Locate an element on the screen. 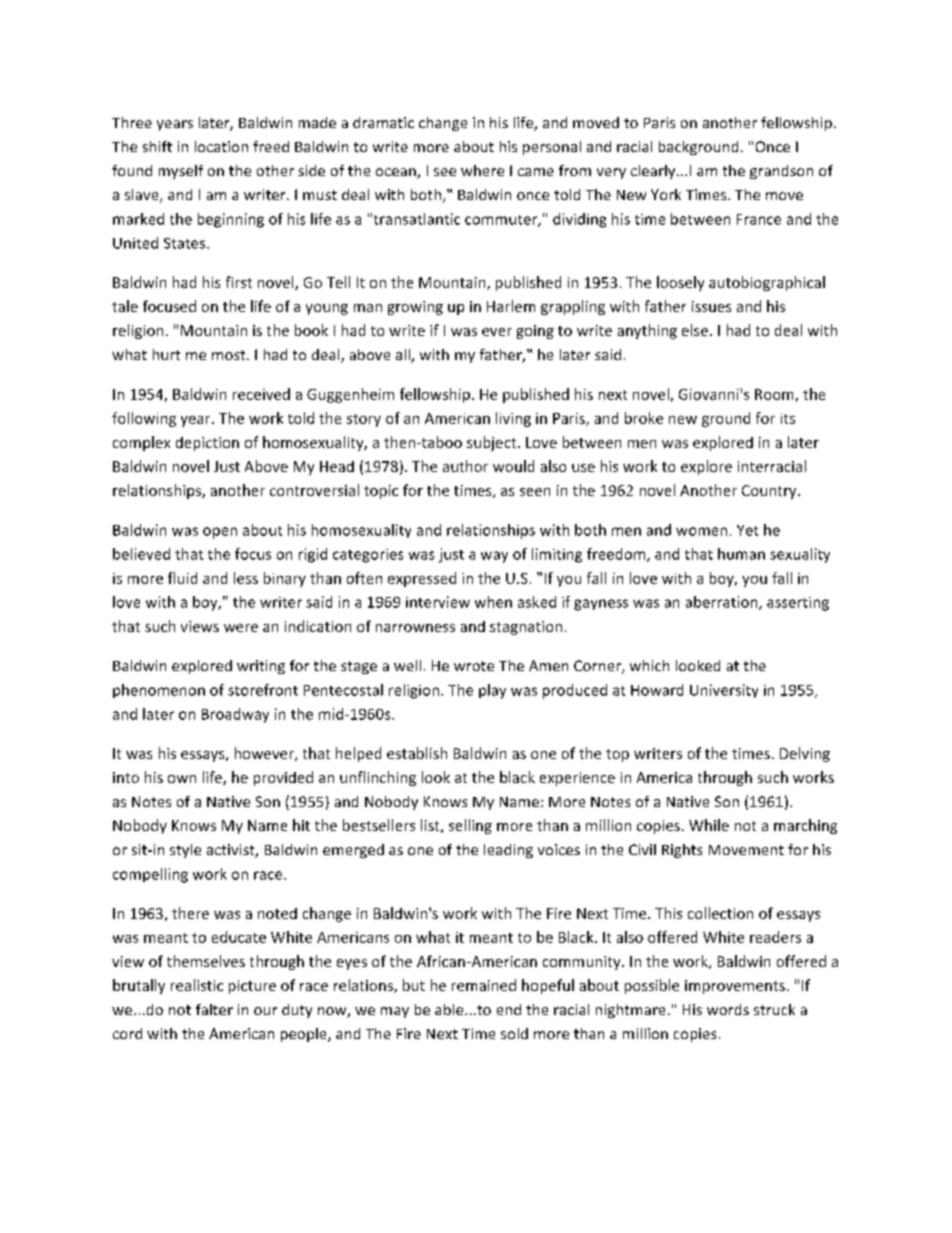  where is located at coordinates (482, 170).
